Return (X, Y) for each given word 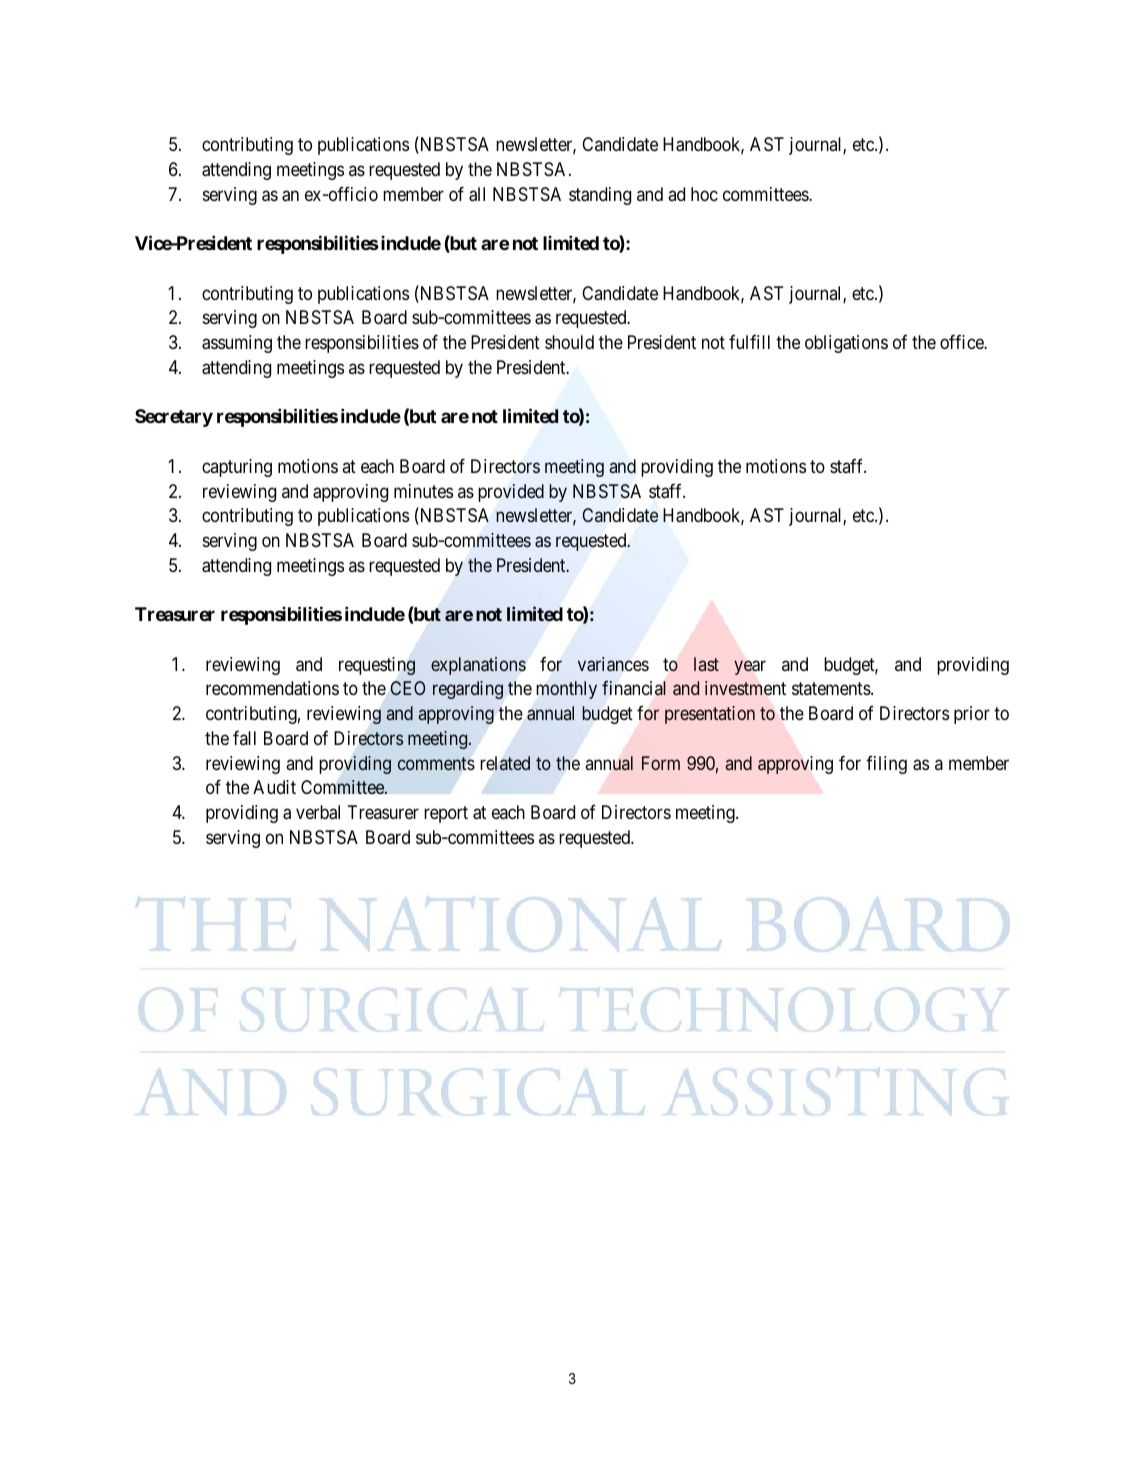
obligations (846, 344)
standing (600, 196)
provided (511, 493)
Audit (274, 787)
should (569, 342)
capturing (237, 468)
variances (613, 664)
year (750, 667)
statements (832, 689)
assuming (237, 344)
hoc (704, 194)
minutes (423, 491)
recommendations (272, 688)
